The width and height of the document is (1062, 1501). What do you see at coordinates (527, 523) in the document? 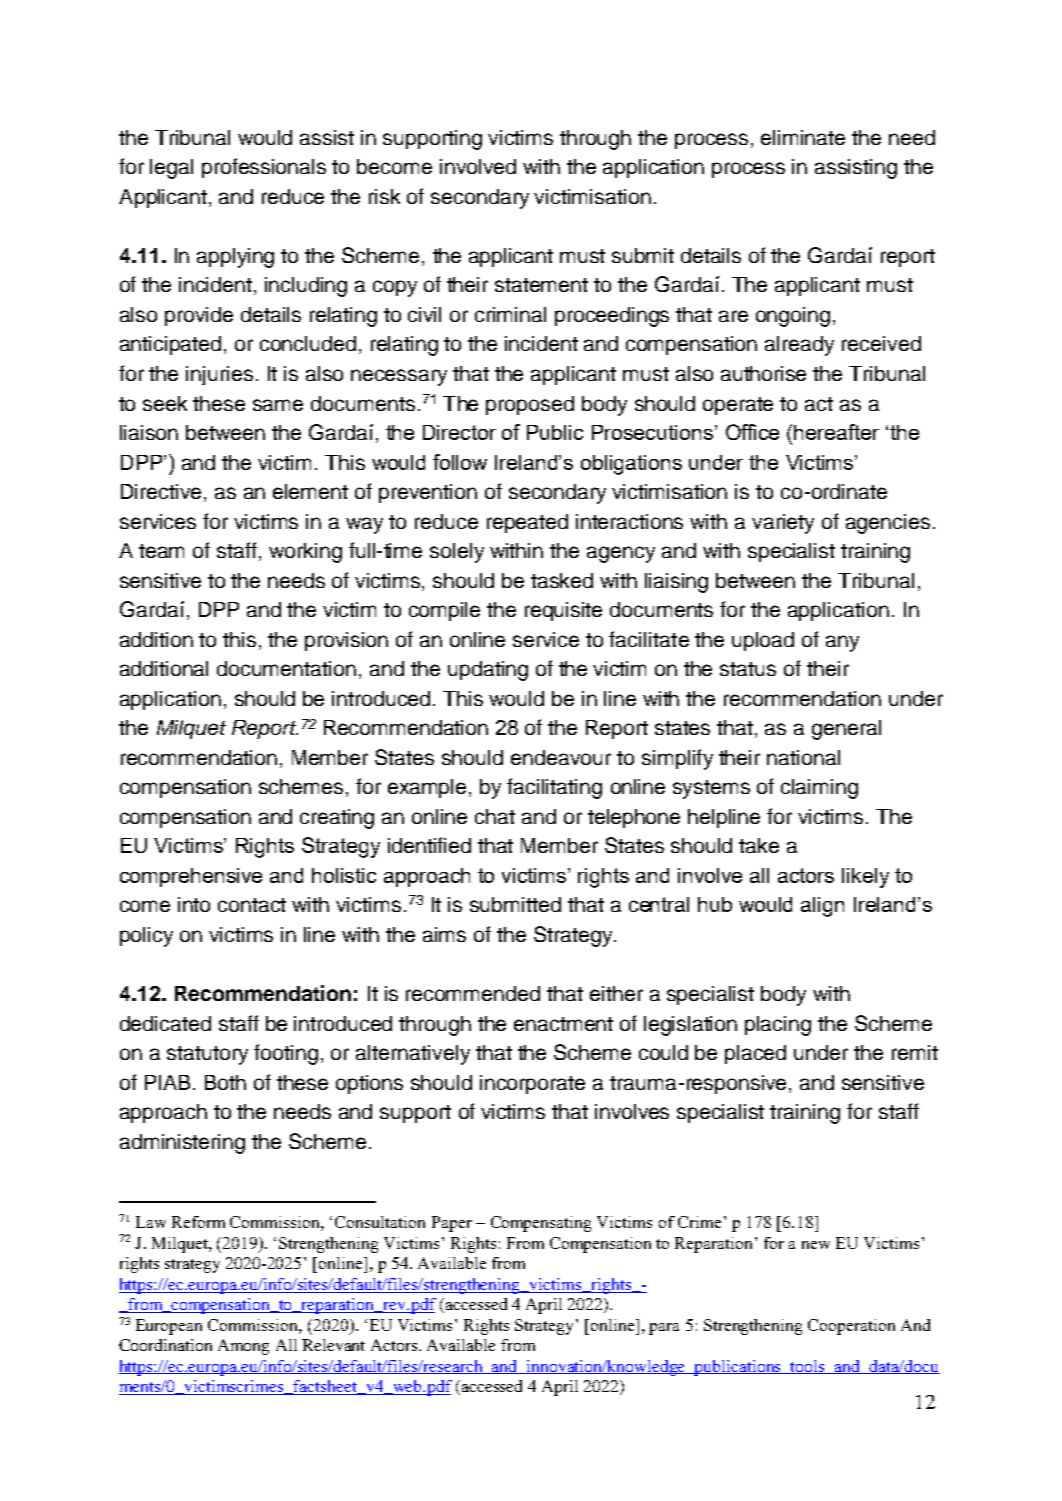
I see `repeated` at bounding box center [527, 523].
